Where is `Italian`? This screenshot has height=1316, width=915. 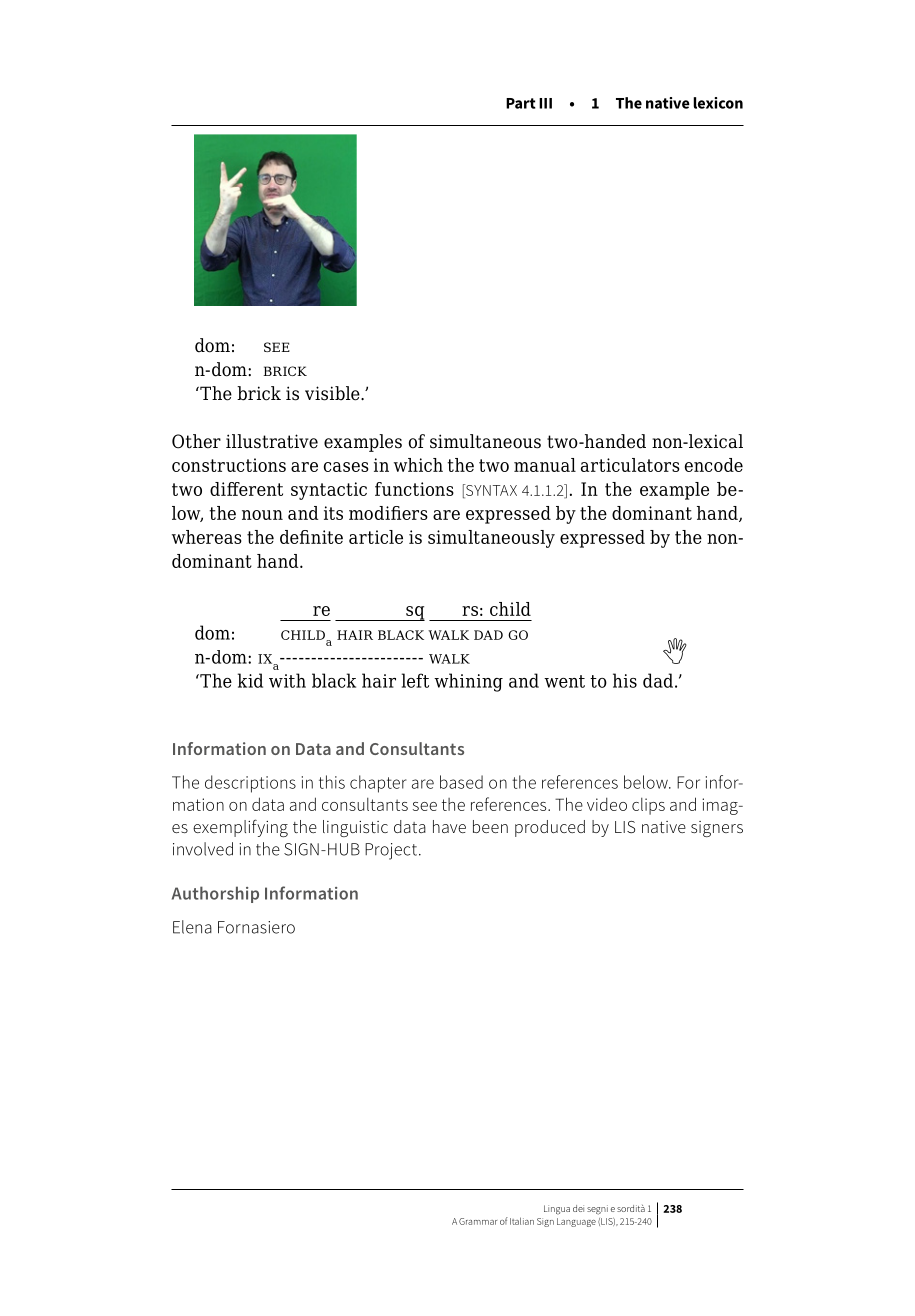 Italian is located at coordinates (522, 1221).
